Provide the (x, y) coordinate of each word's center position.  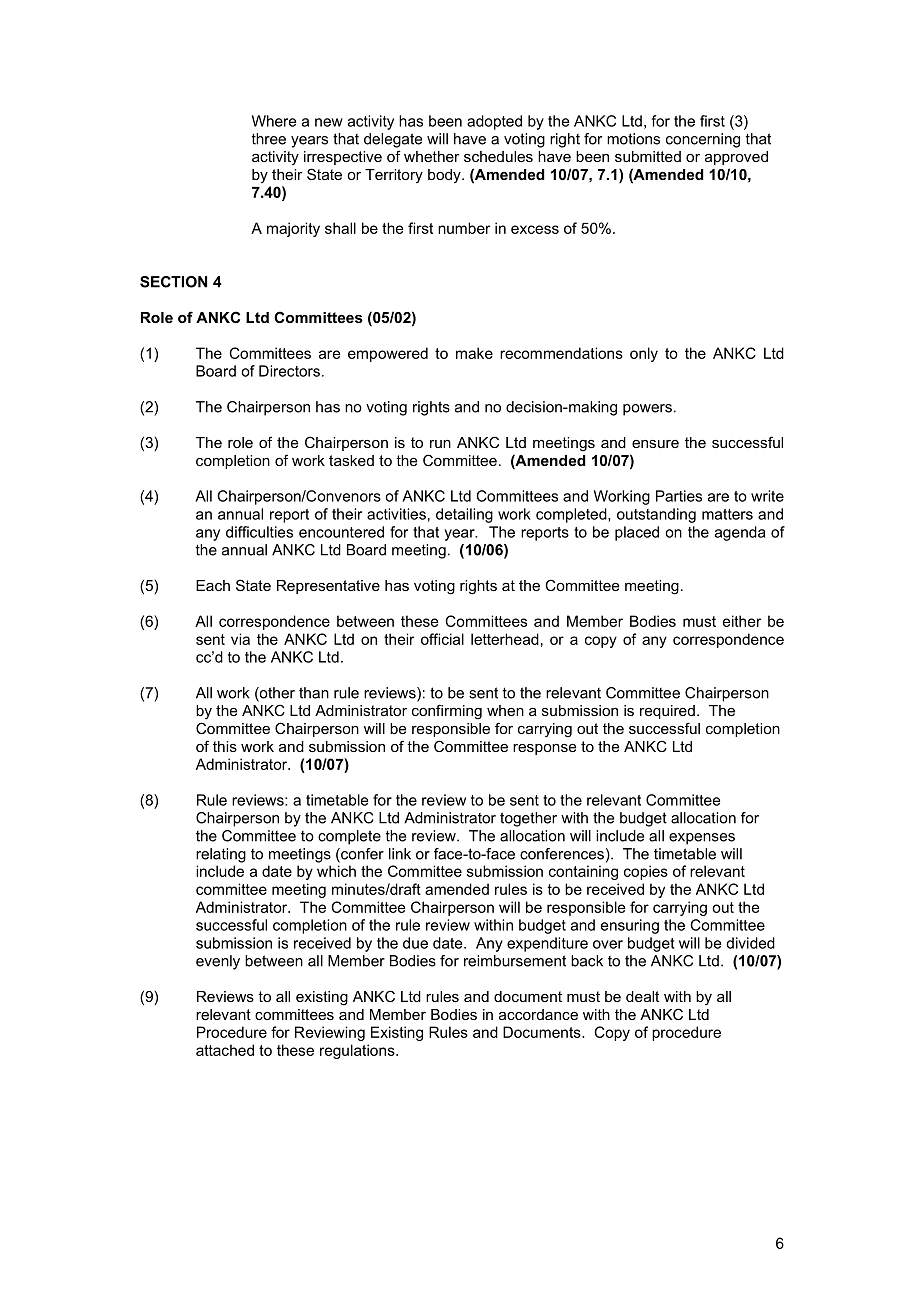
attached (225, 1050)
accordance (538, 1014)
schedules (498, 156)
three (269, 139)
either (742, 621)
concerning (703, 140)
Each (213, 585)
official (442, 639)
